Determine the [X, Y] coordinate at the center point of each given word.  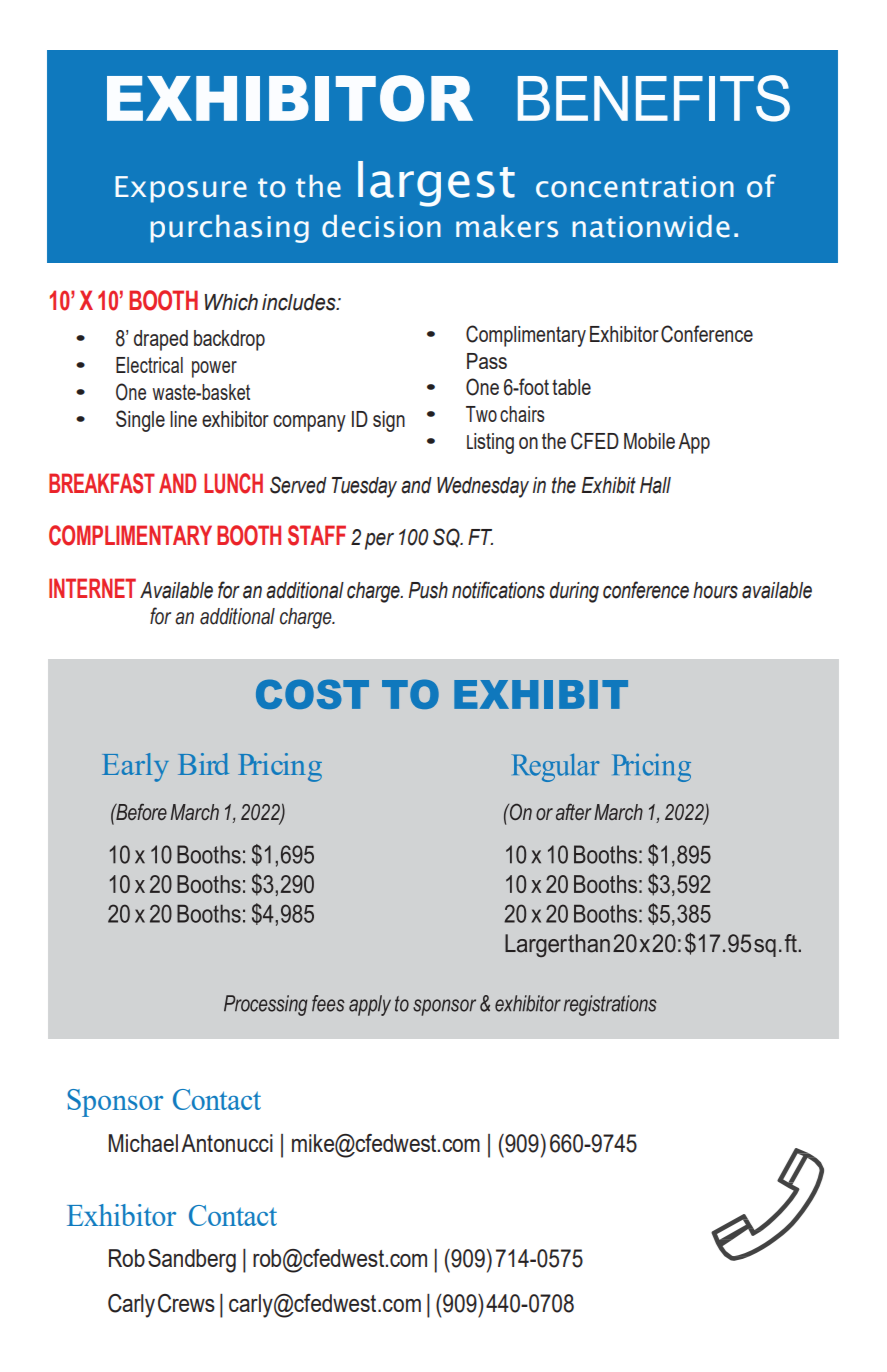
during [574, 592]
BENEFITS [654, 98]
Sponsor [115, 1103]
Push [428, 590]
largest [436, 184]
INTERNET [92, 588]
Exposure [181, 189]
